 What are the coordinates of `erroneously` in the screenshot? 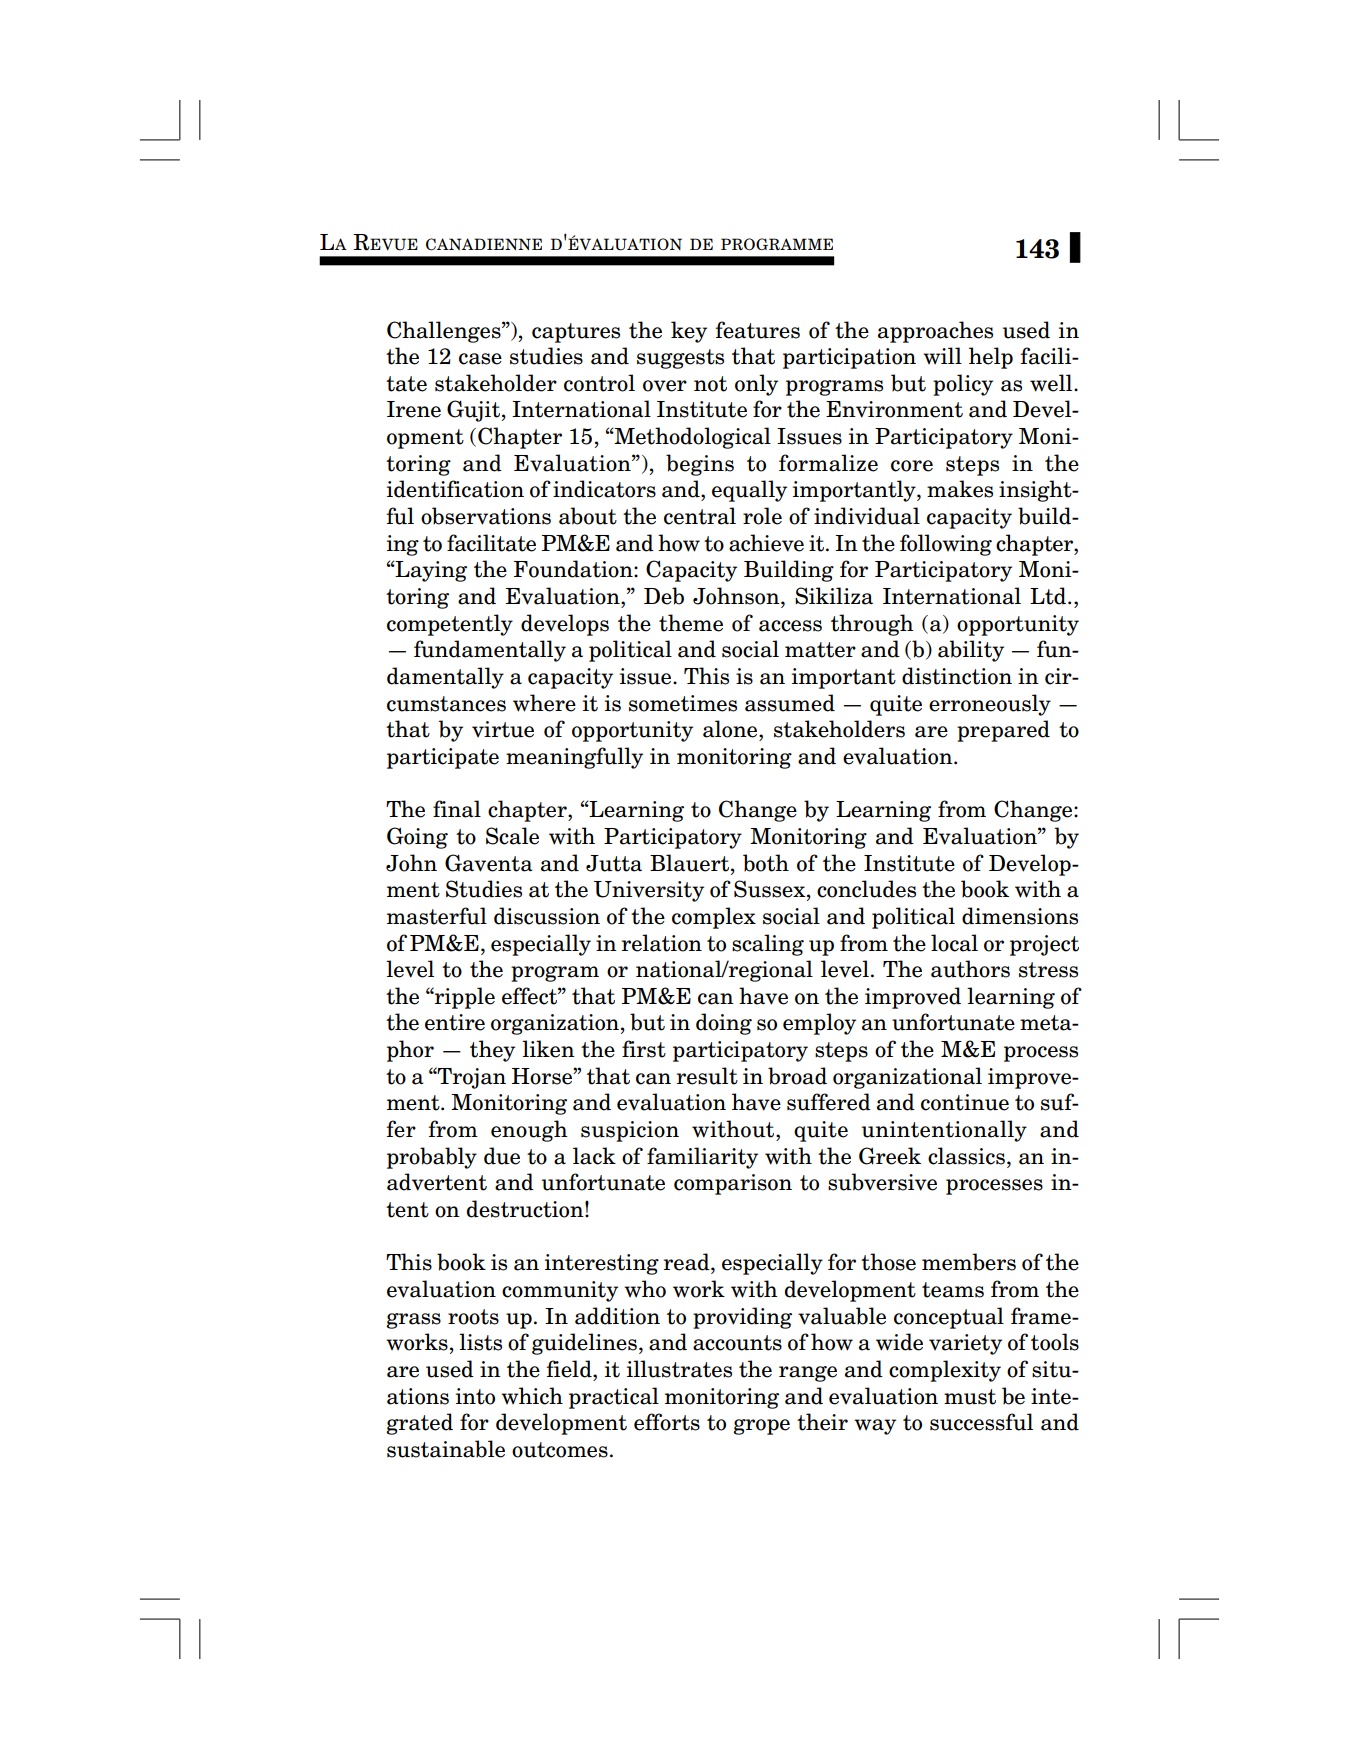 It's located at (990, 705).
